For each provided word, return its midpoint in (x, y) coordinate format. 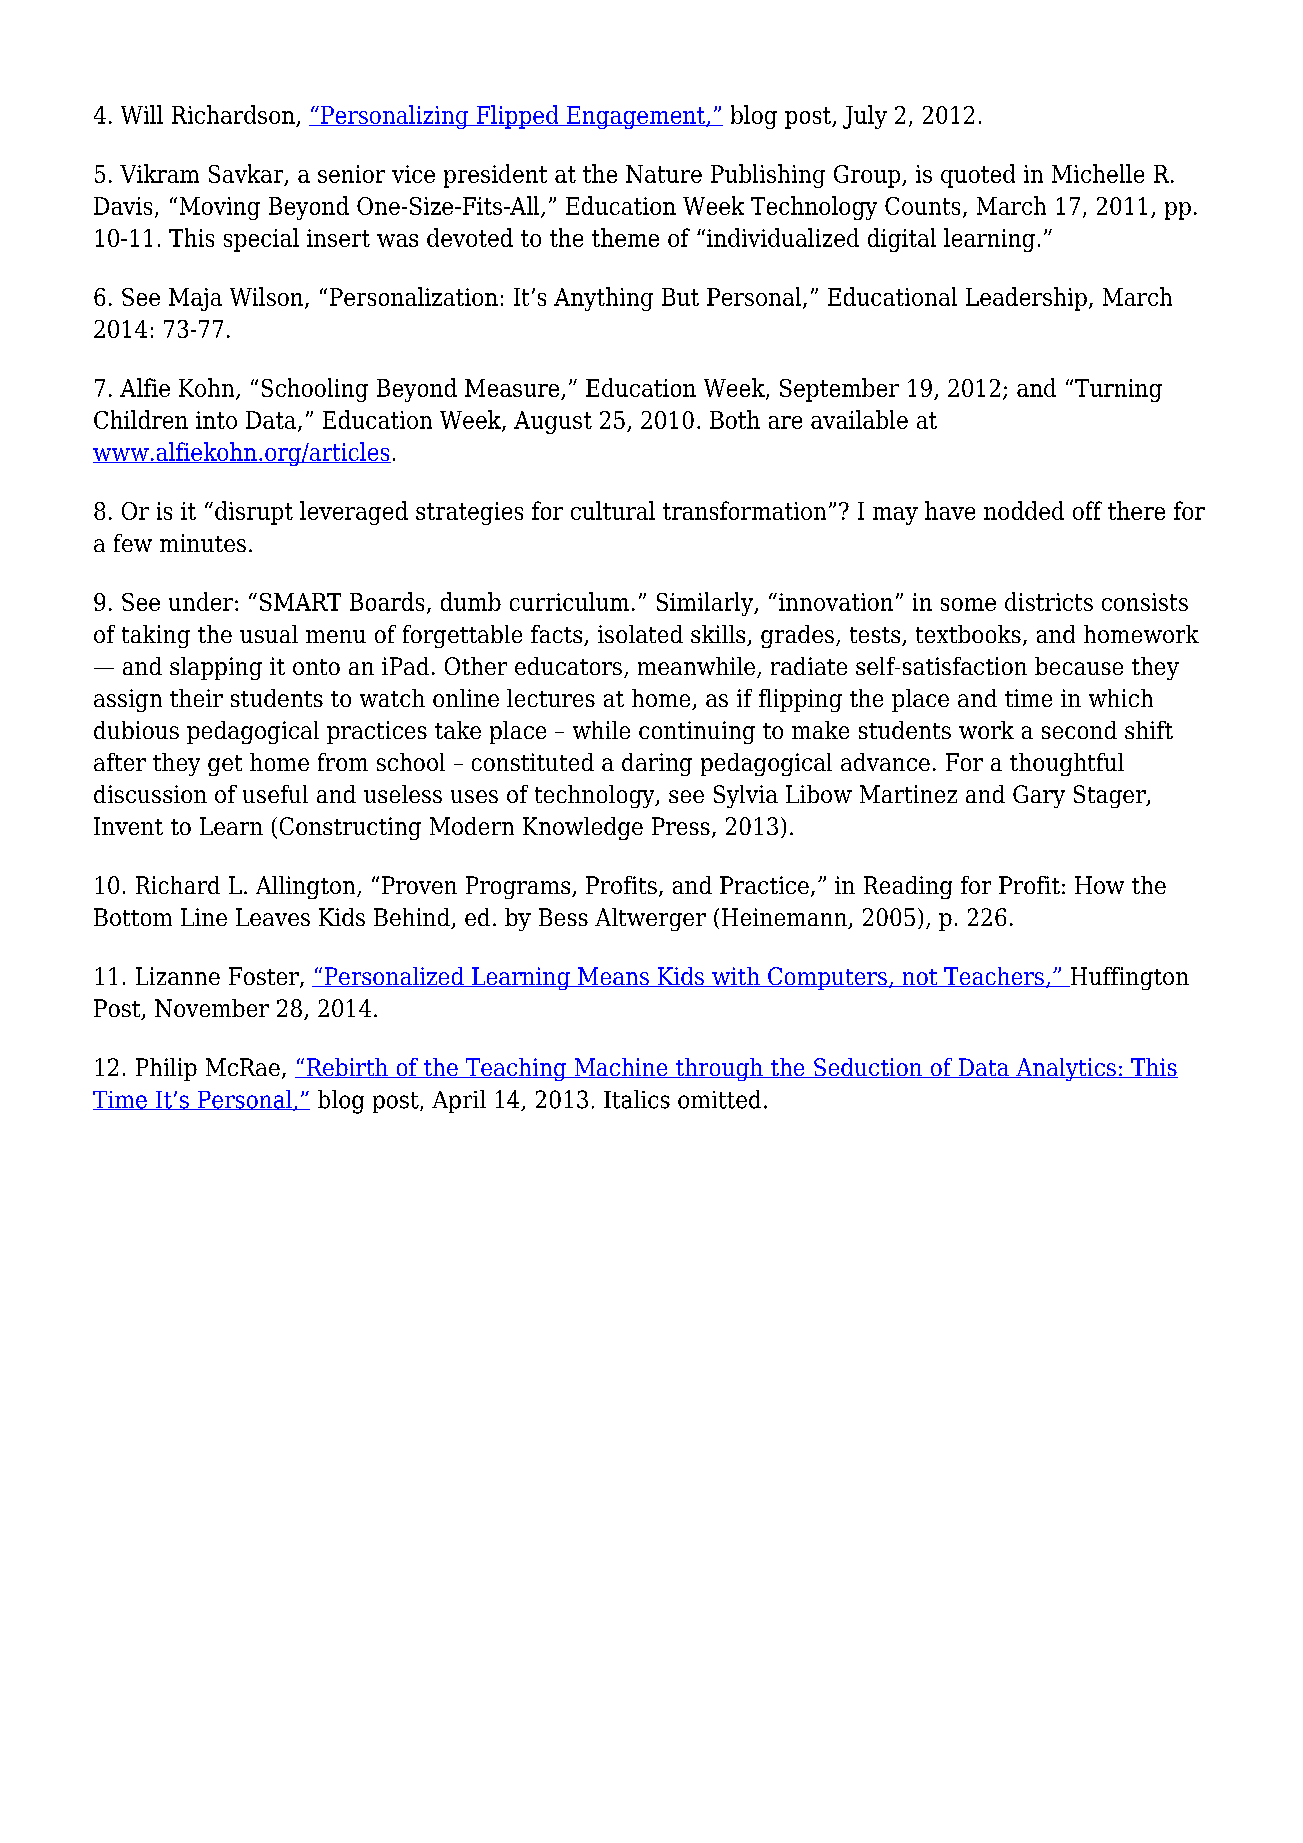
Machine (621, 1068)
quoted (978, 176)
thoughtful (1067, 764)
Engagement (636, 117)
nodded (1024, 510)
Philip (166, 1069)
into (216, 420)
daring (657, 764)
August (553, 422)
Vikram (159, 173)
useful (275, 794)
